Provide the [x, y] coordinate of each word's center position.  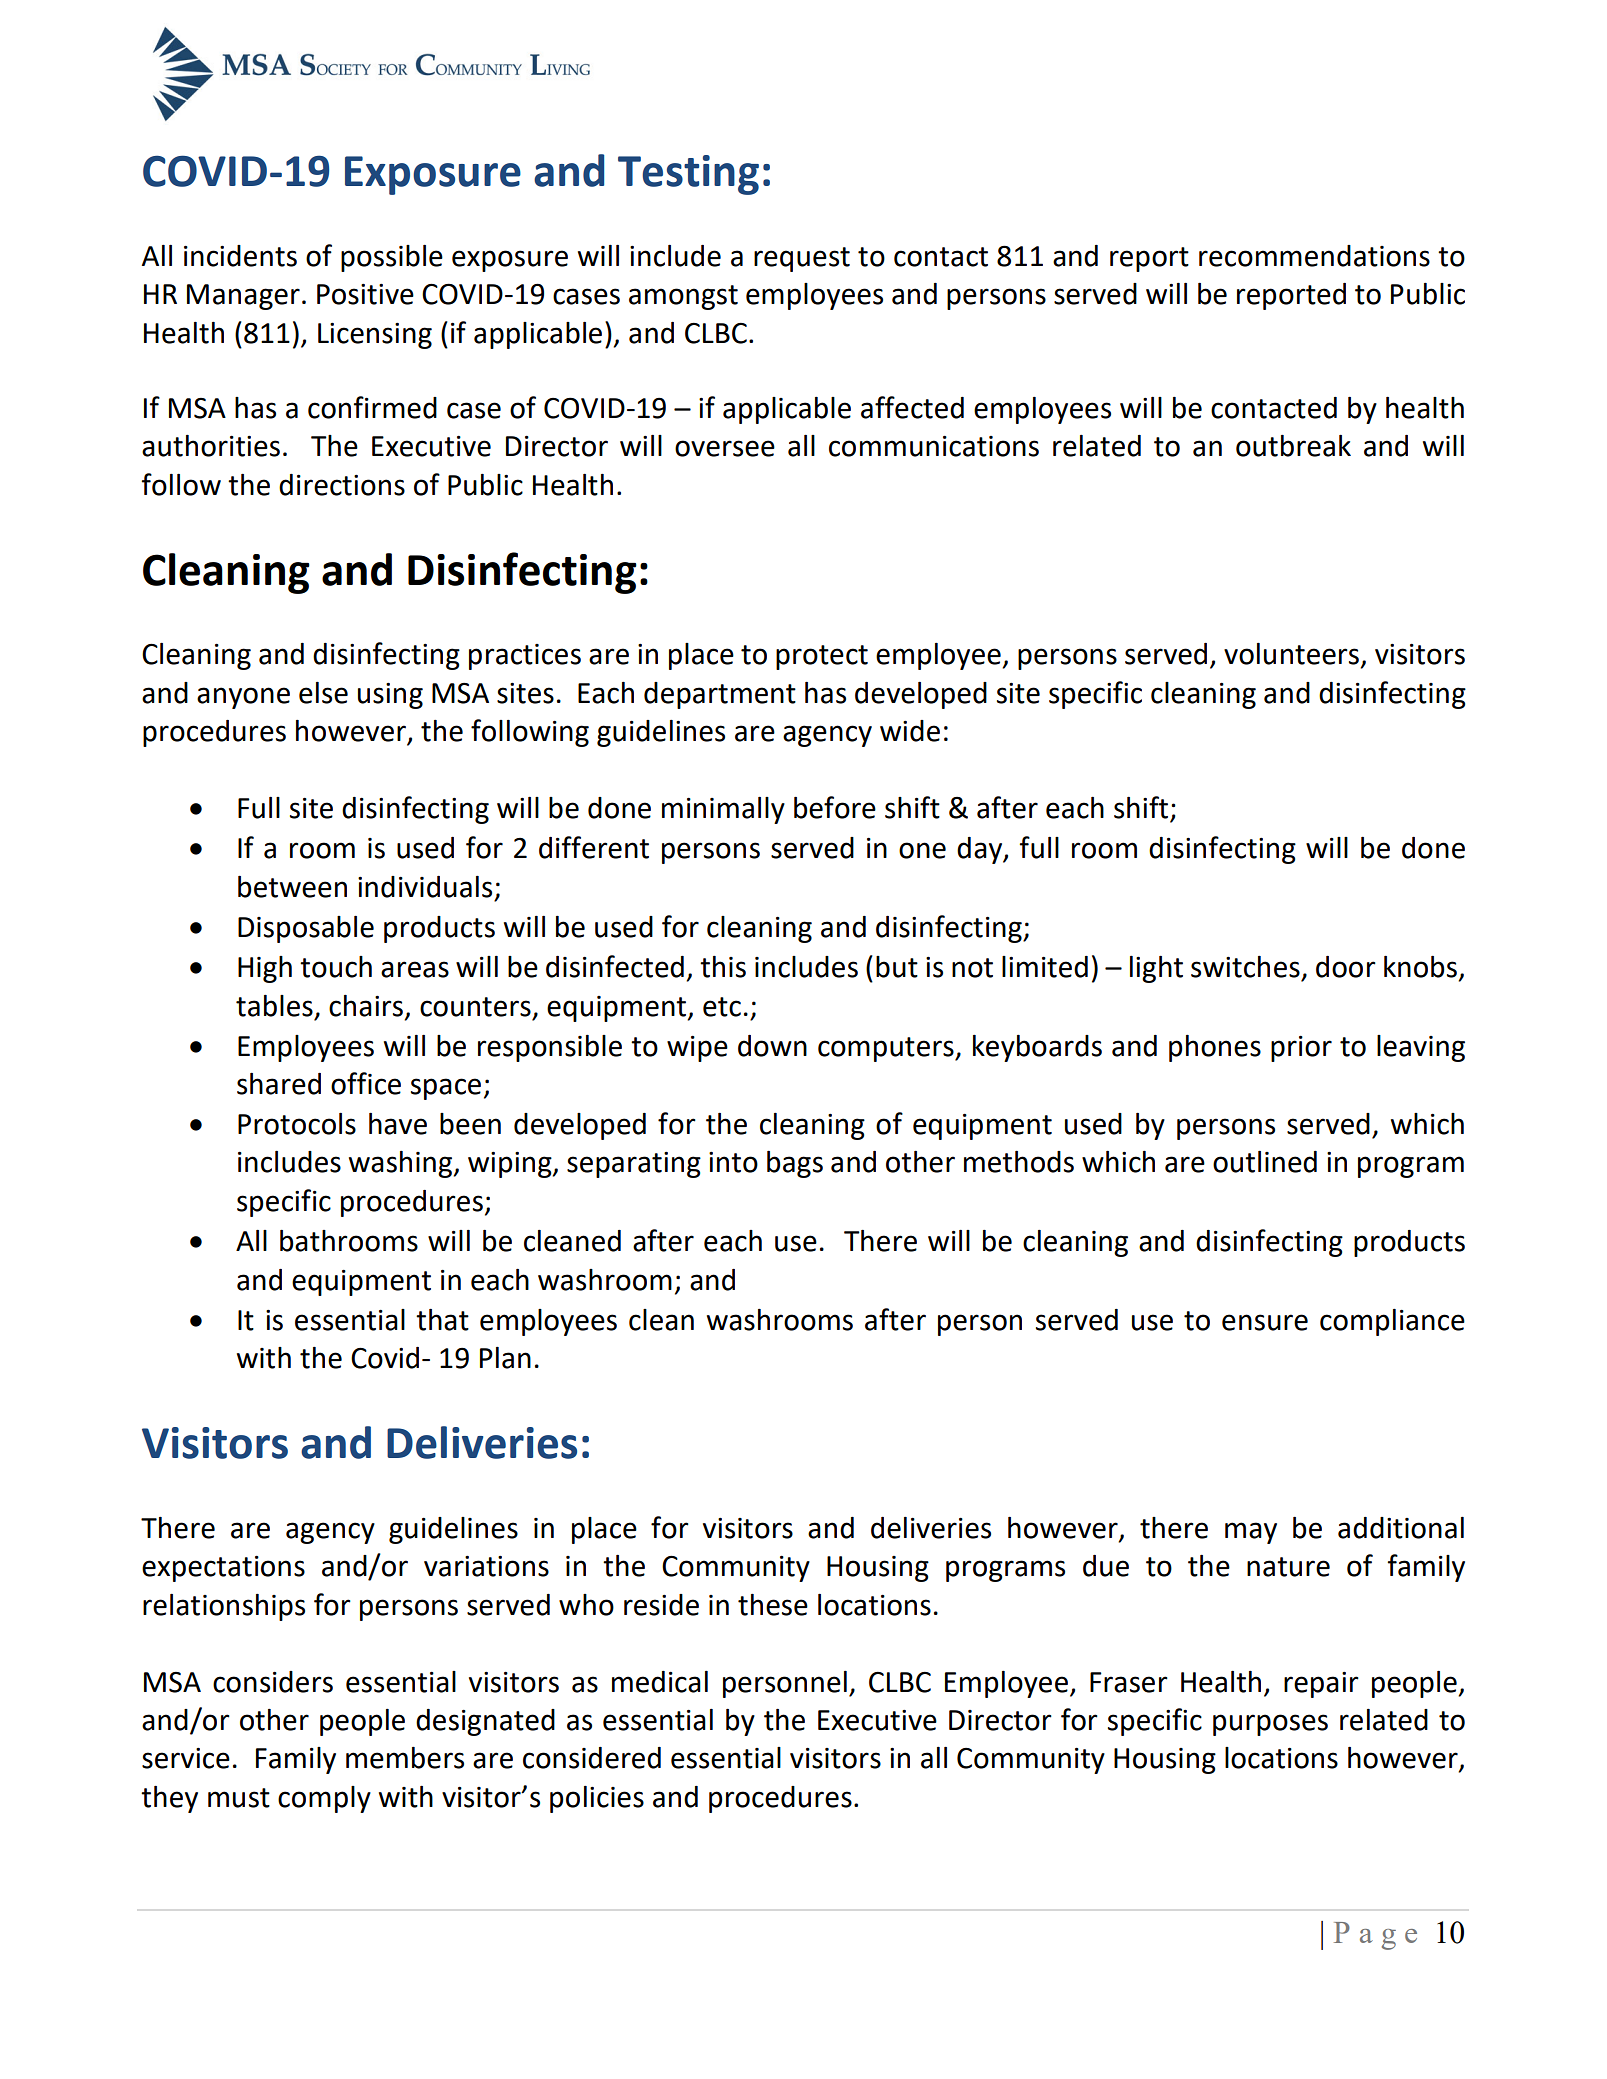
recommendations [1314, 256]
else [323, 693]
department [720, 695]
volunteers [1293, 655]
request [802, 259]
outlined [1265, 1162]
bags [795, 1164]
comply [324, 1799]
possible [392, 258]
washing [402, 1164]
